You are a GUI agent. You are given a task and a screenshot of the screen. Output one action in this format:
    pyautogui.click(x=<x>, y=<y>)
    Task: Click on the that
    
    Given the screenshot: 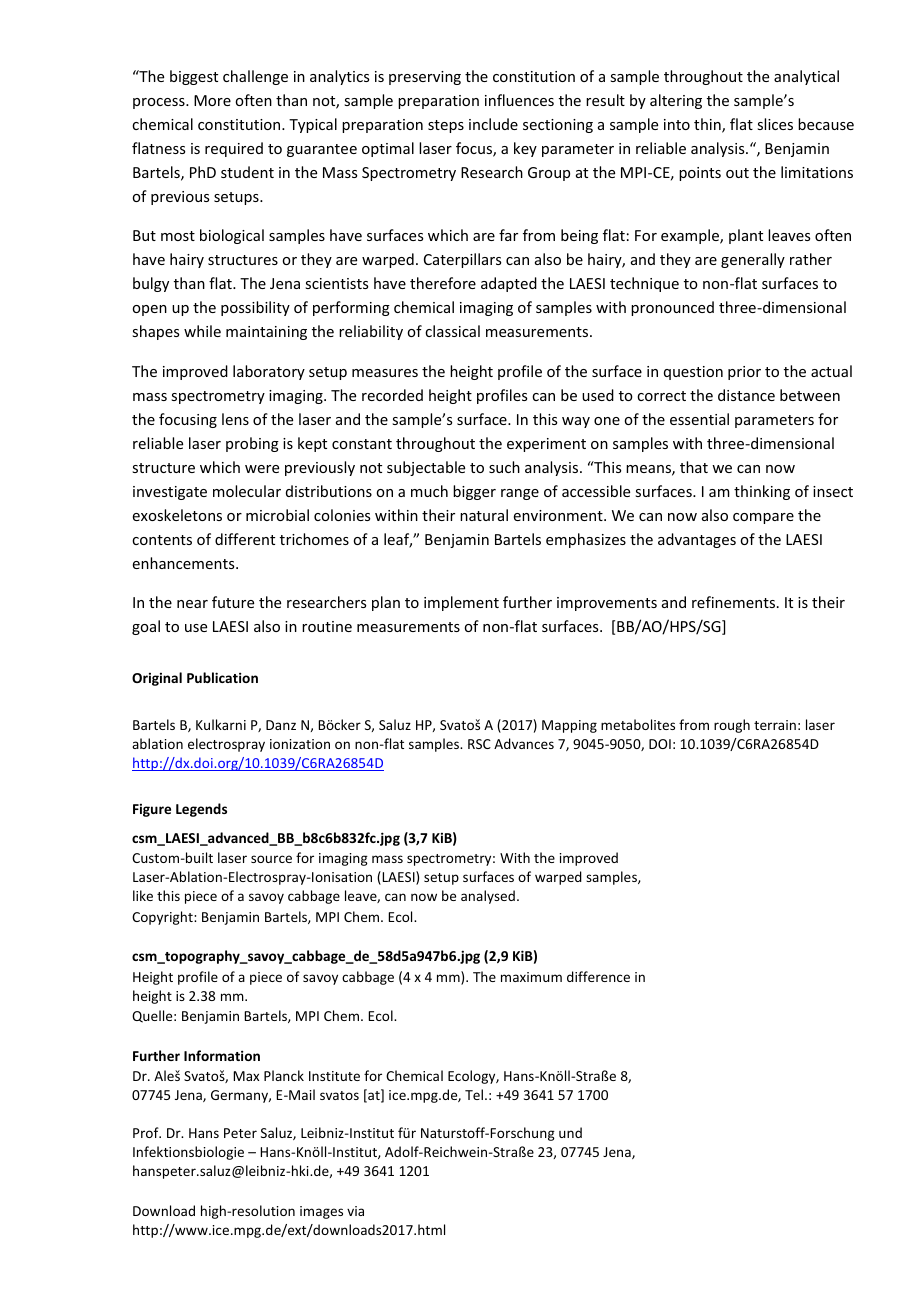 What is the action you would take?
    pyautogui.click(x=694, y=467)
